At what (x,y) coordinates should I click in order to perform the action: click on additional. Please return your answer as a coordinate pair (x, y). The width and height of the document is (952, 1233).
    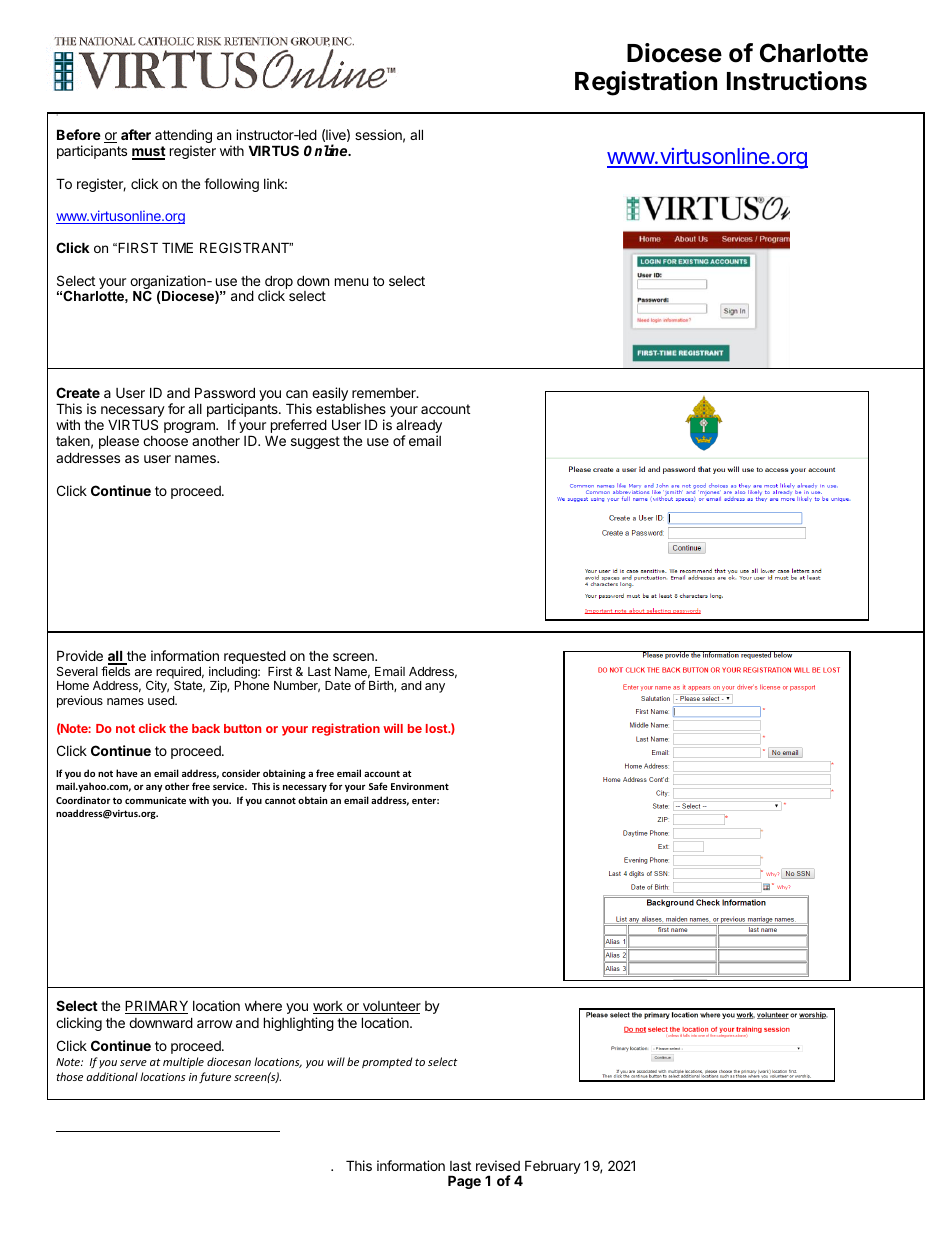
    Looking at the image, I should click on (112, 1076).
